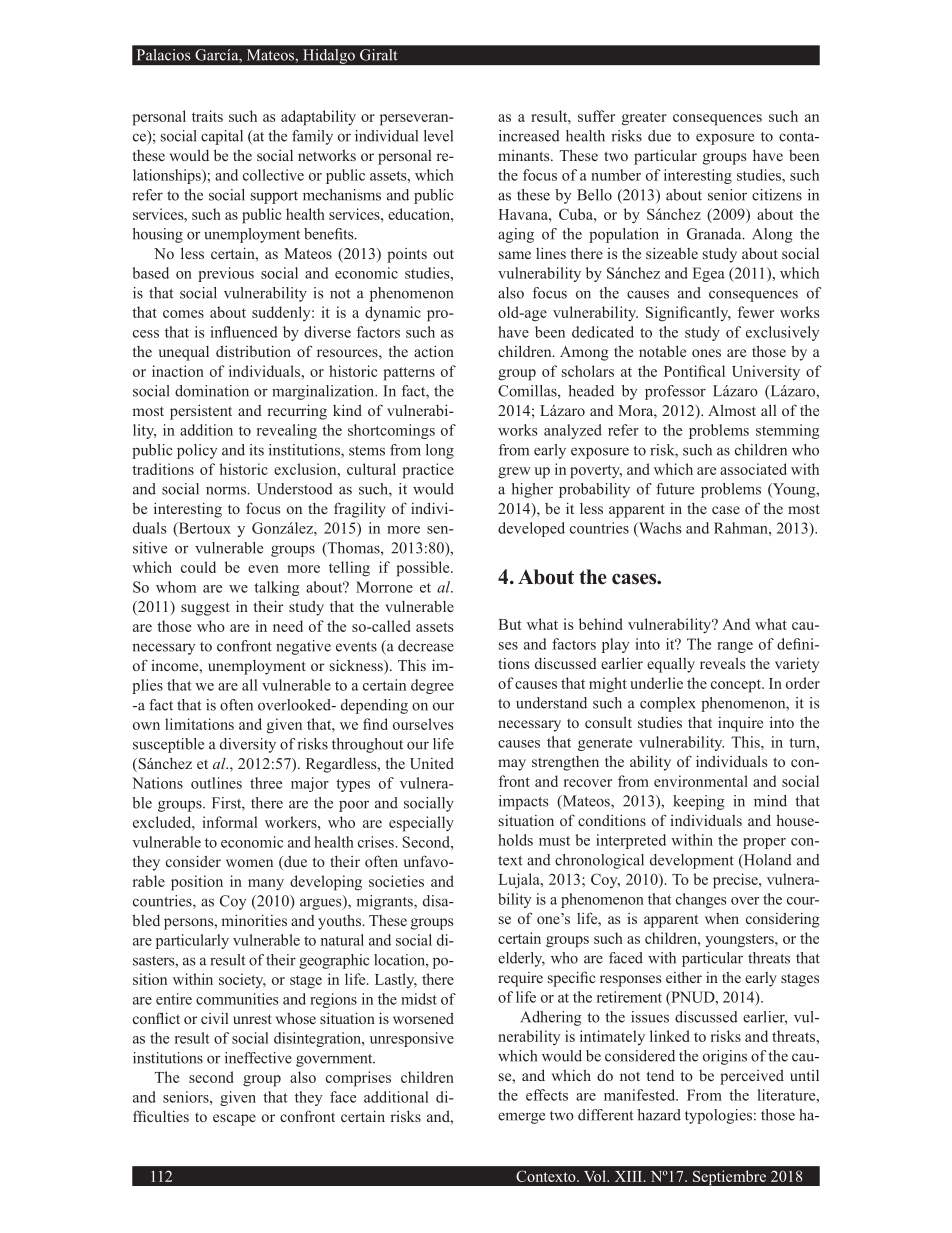 This page has height=1233, width=952. What do you see at coordinates (722, 918) in the page?
I see `when` at bounding box center [722, 918].
